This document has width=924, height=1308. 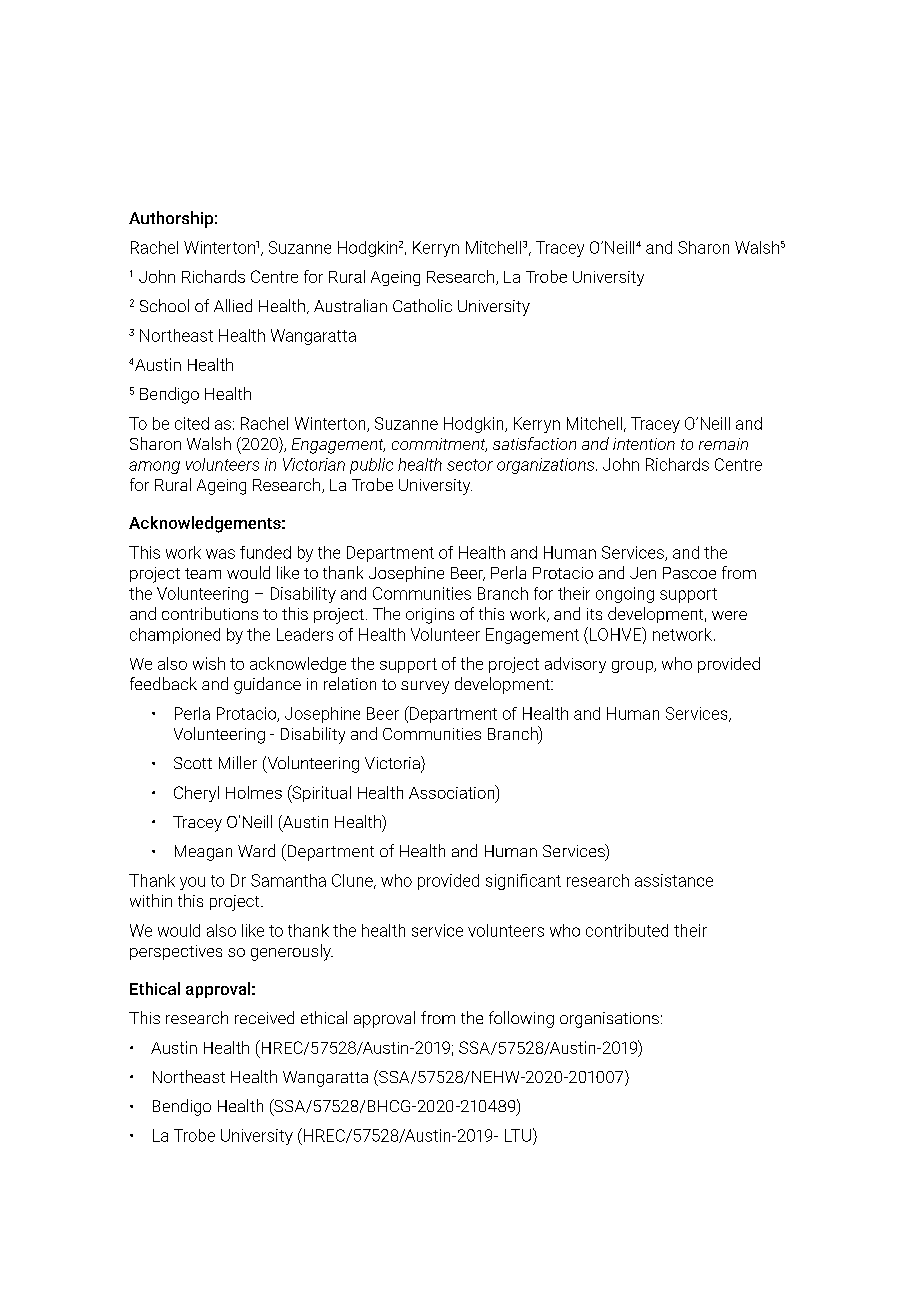 I want to click on Catholic, so click(x=422, y=305).
